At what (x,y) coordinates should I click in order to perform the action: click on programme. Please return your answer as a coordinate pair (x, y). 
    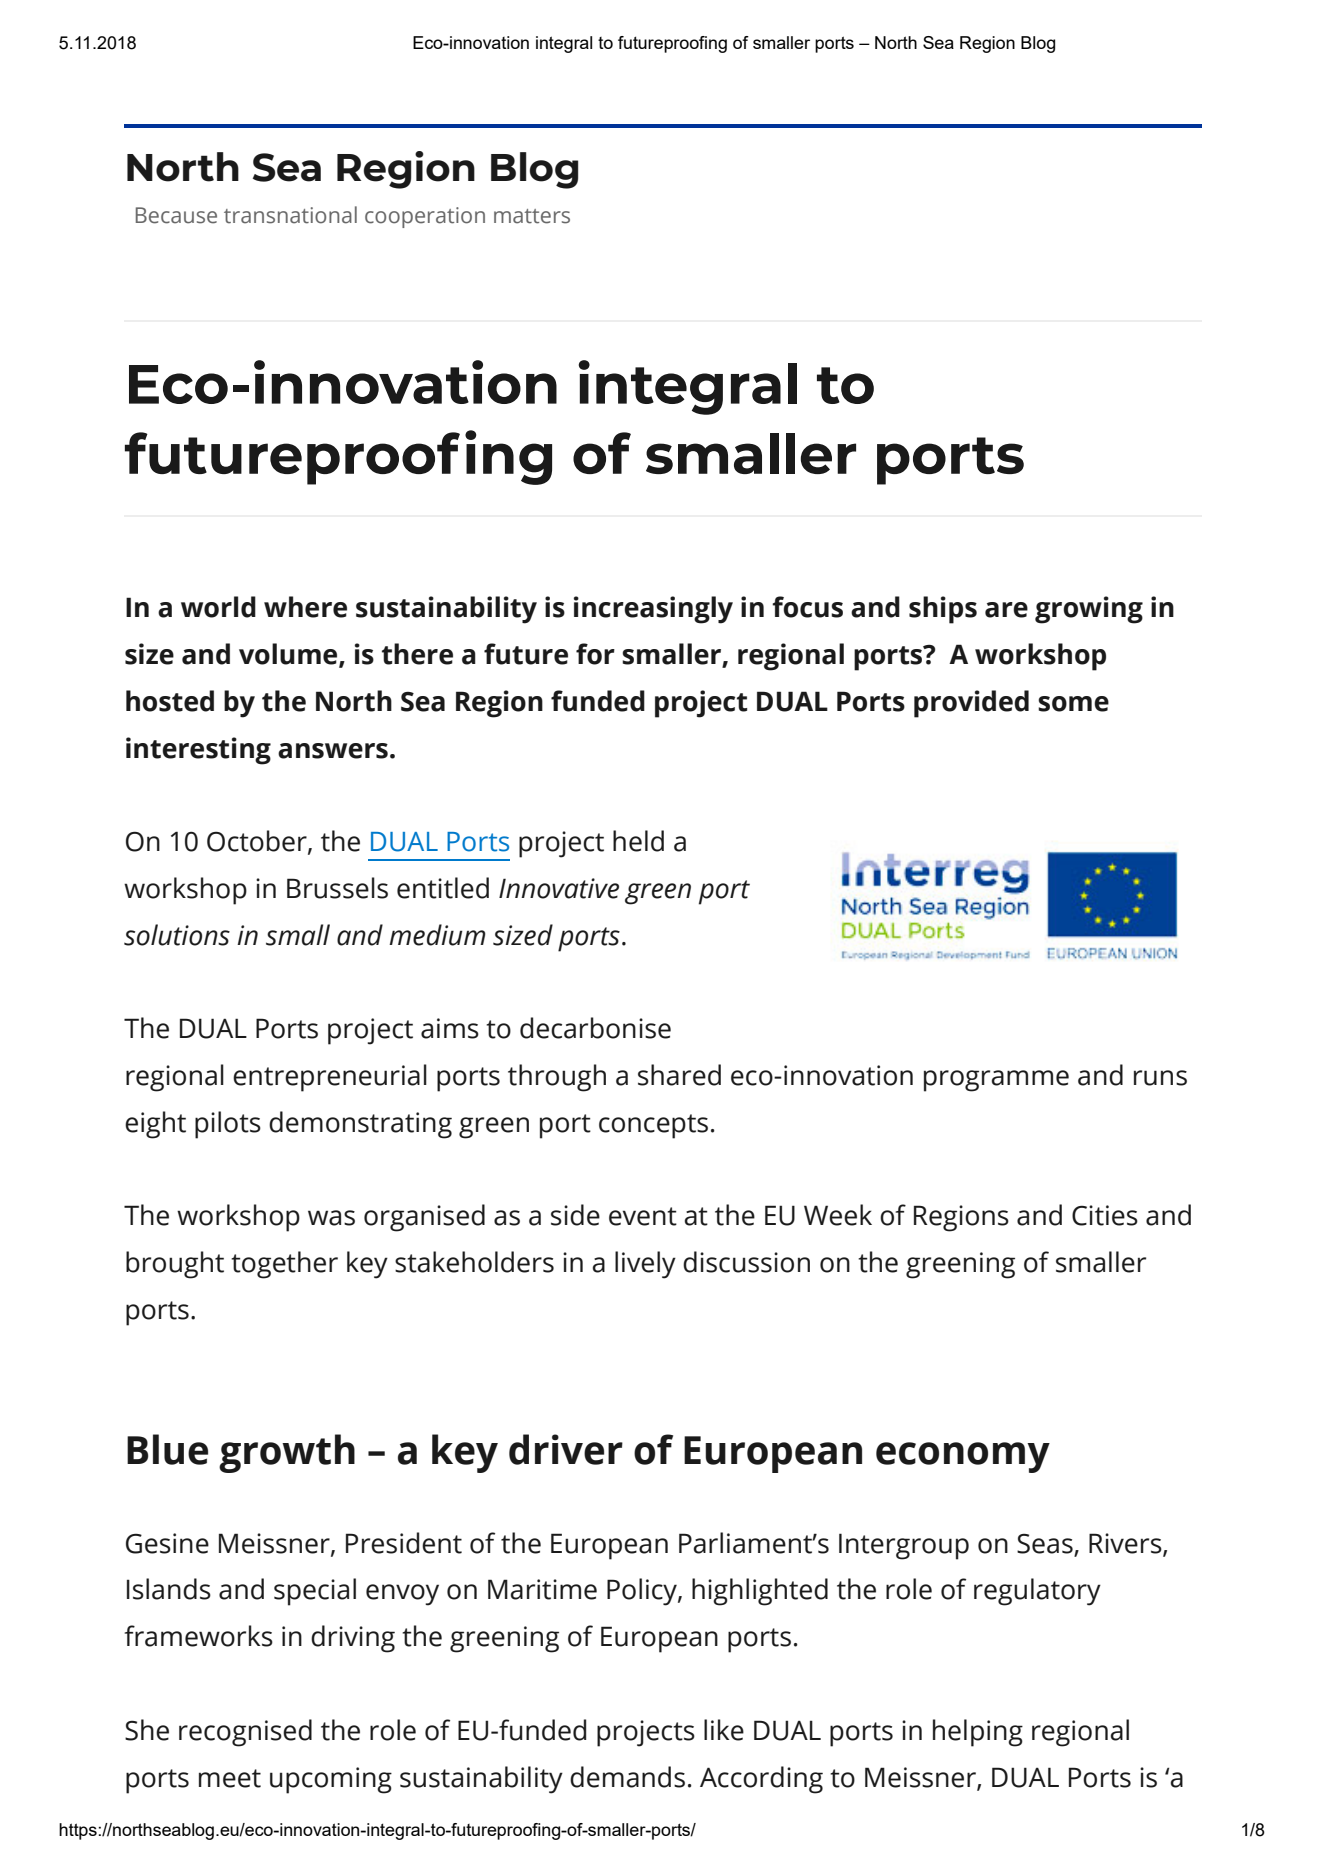
    Looking at the image, I should click on (996, 1081).
